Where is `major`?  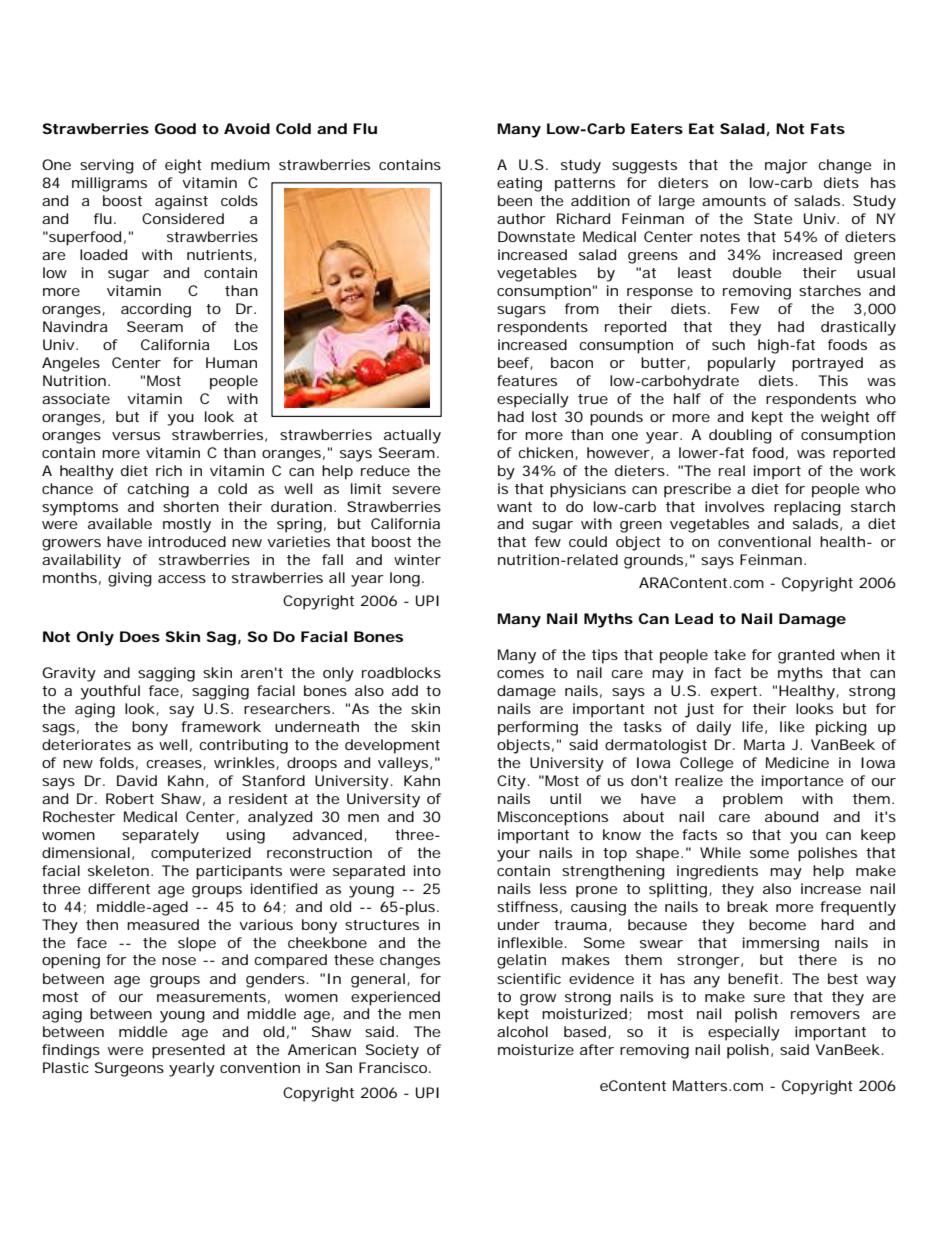 major is located at coordinates (786, 166).
